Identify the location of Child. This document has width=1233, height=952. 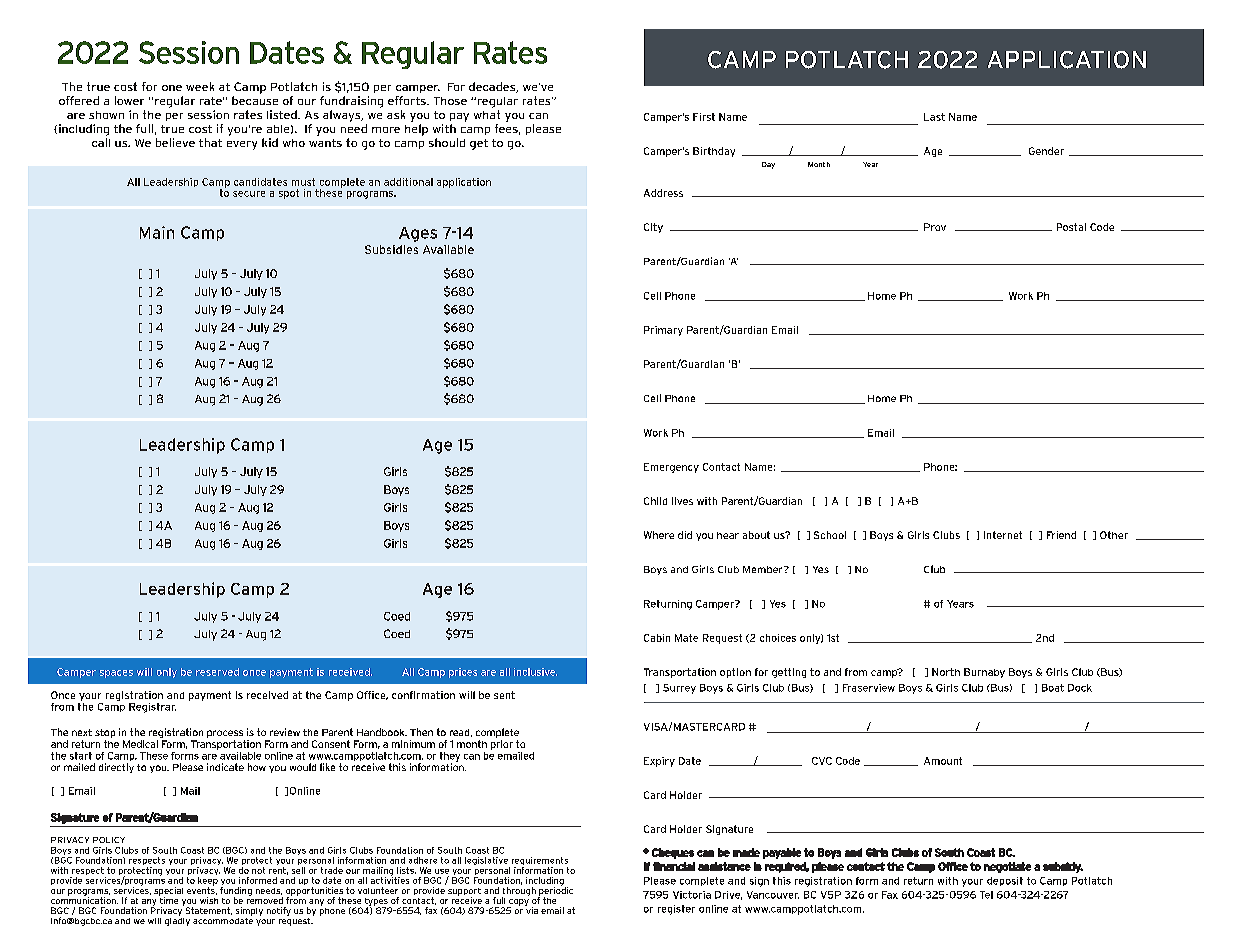
(655, 501).
